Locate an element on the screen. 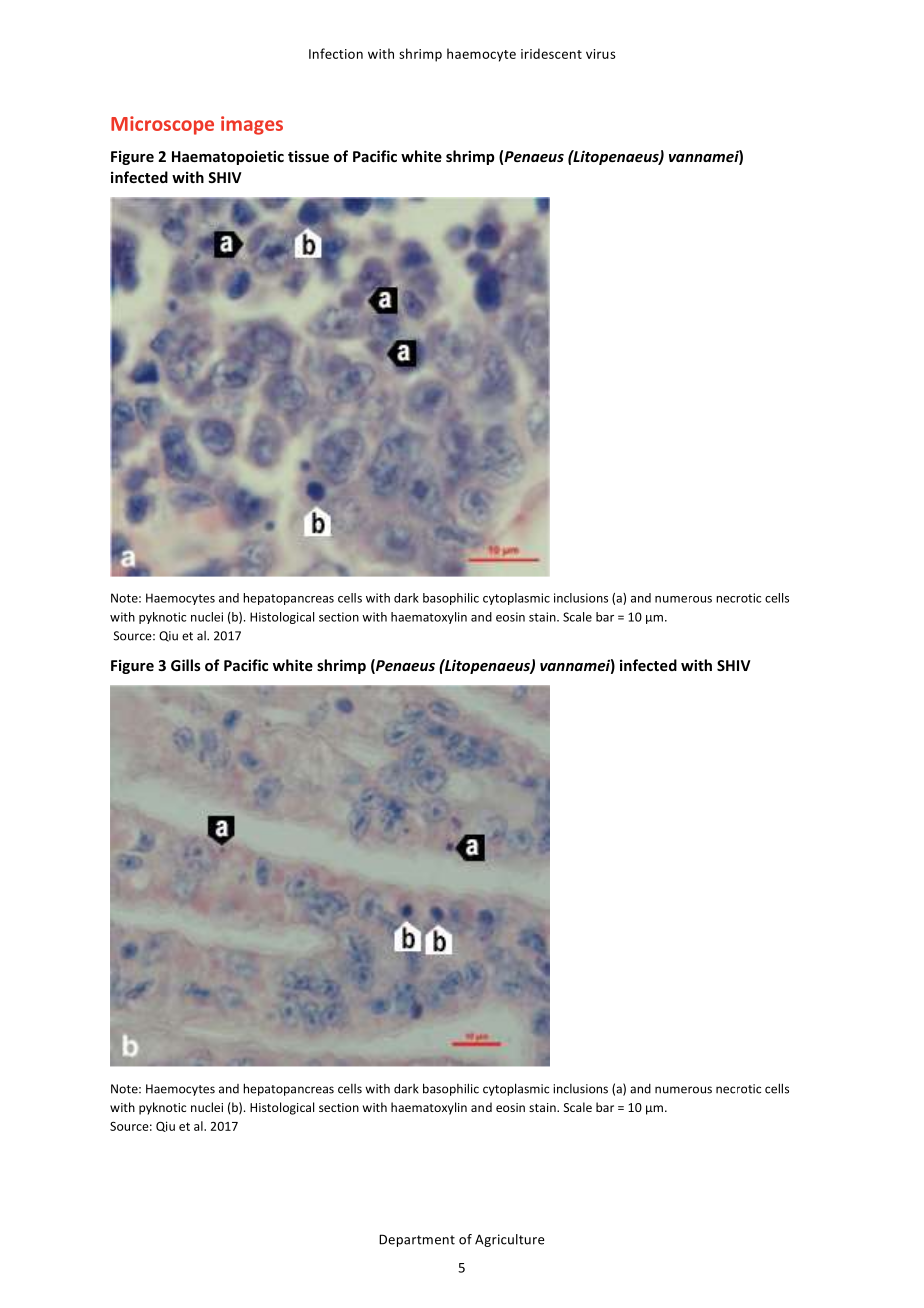  Agriculture is located at coordinates (509, 1240).
